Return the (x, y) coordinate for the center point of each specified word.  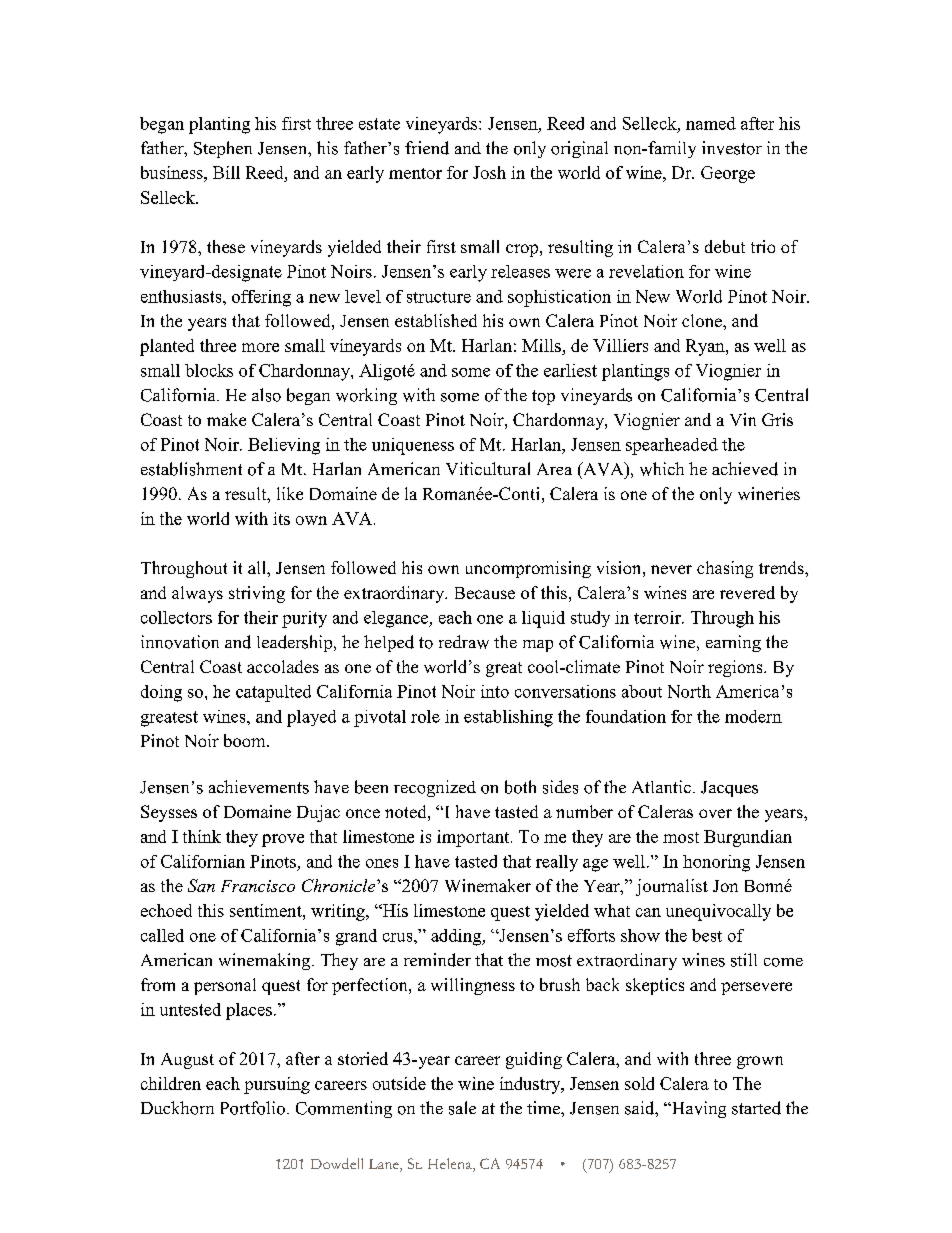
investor (732, 148)
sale (462, 1108)
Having (698, 1109)
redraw (464, 642)
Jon (725, 886)
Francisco (258, 886)
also (266, 395)
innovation (180, 642)
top (543, 397)
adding (457, 937)
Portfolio (253, 1108)
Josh (489, 172)
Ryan (706, 347)
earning (733, 643)
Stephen (223, 149)
